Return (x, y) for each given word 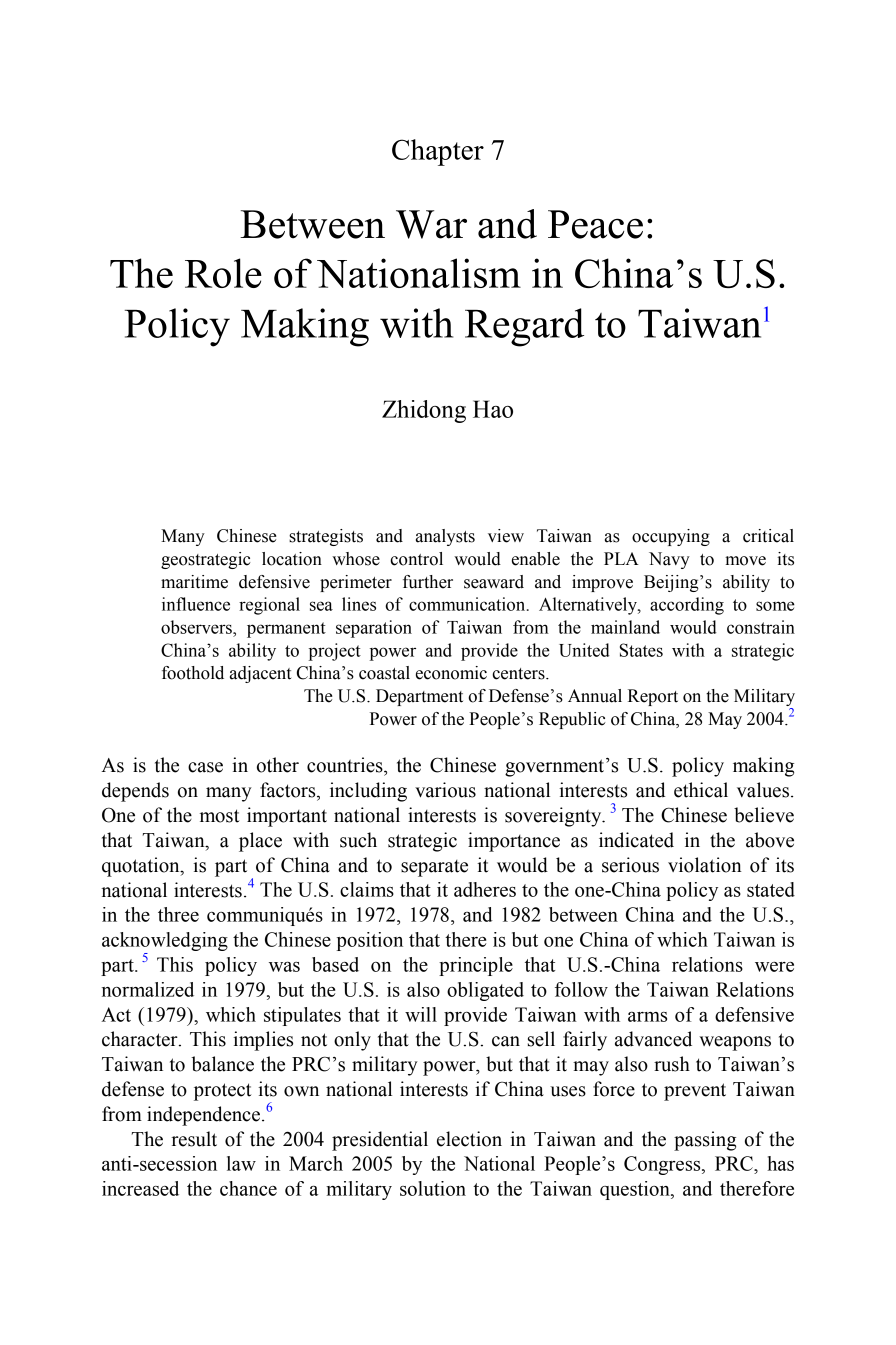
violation (705, 865)
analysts (445, 537)
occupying (671, 537)
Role (223, 273)
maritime (194, 582)
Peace (595, 224)
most (219, 816)
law (241, 1163)
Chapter (438, 152)
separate (434, 868)
